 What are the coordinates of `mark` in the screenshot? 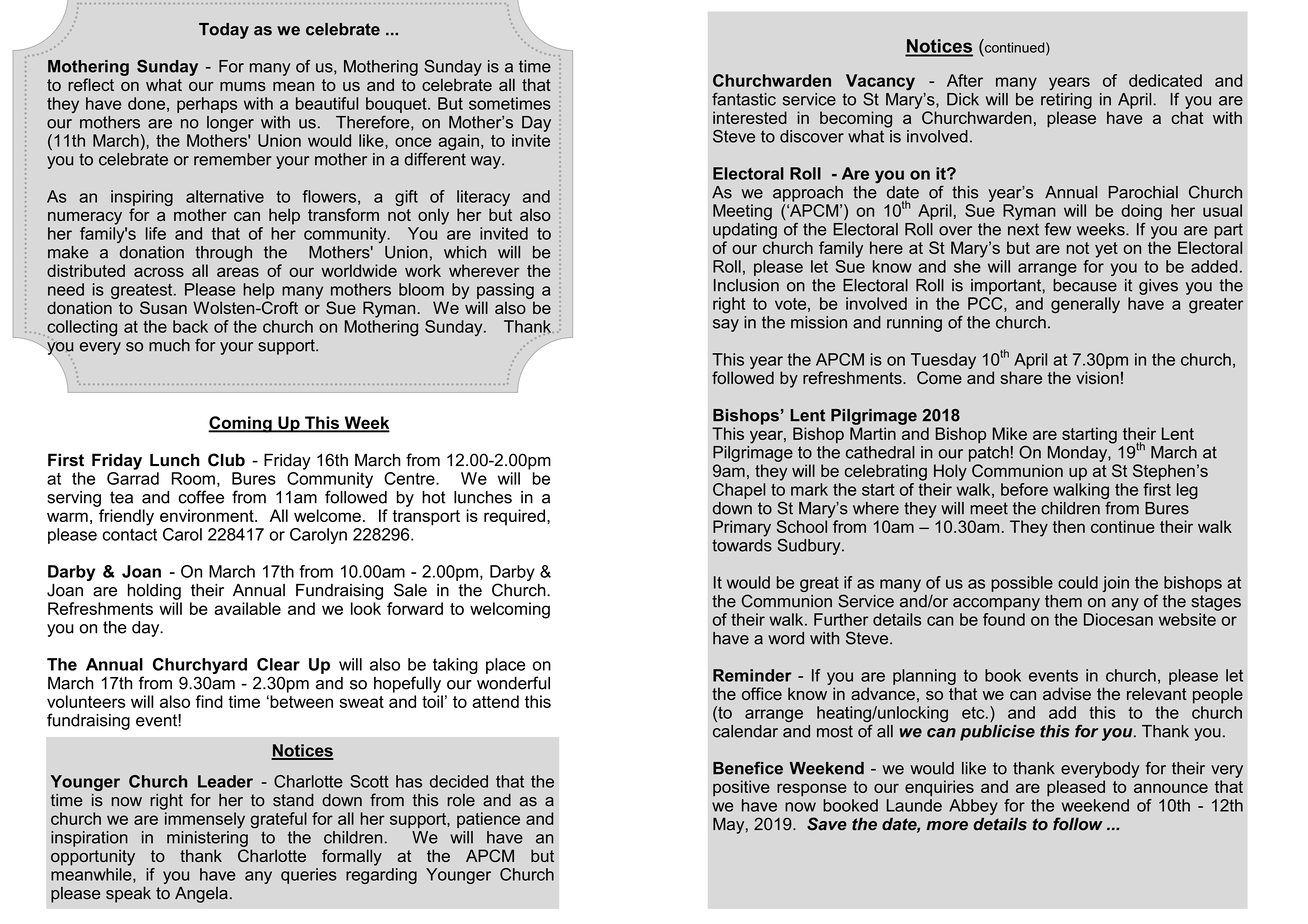 It's located at (809, 489).
